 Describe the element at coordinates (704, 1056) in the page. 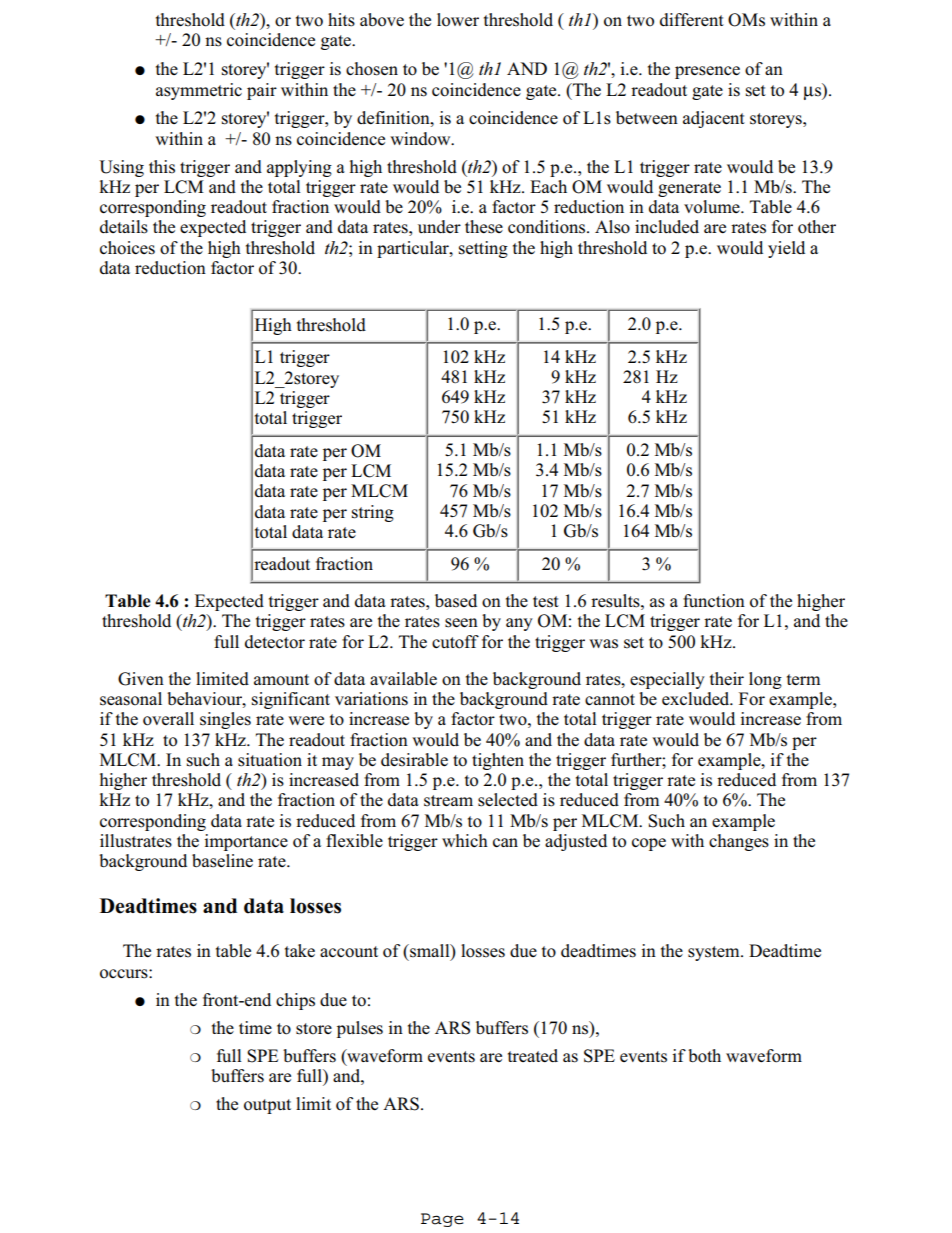

I see `both` at that location.
